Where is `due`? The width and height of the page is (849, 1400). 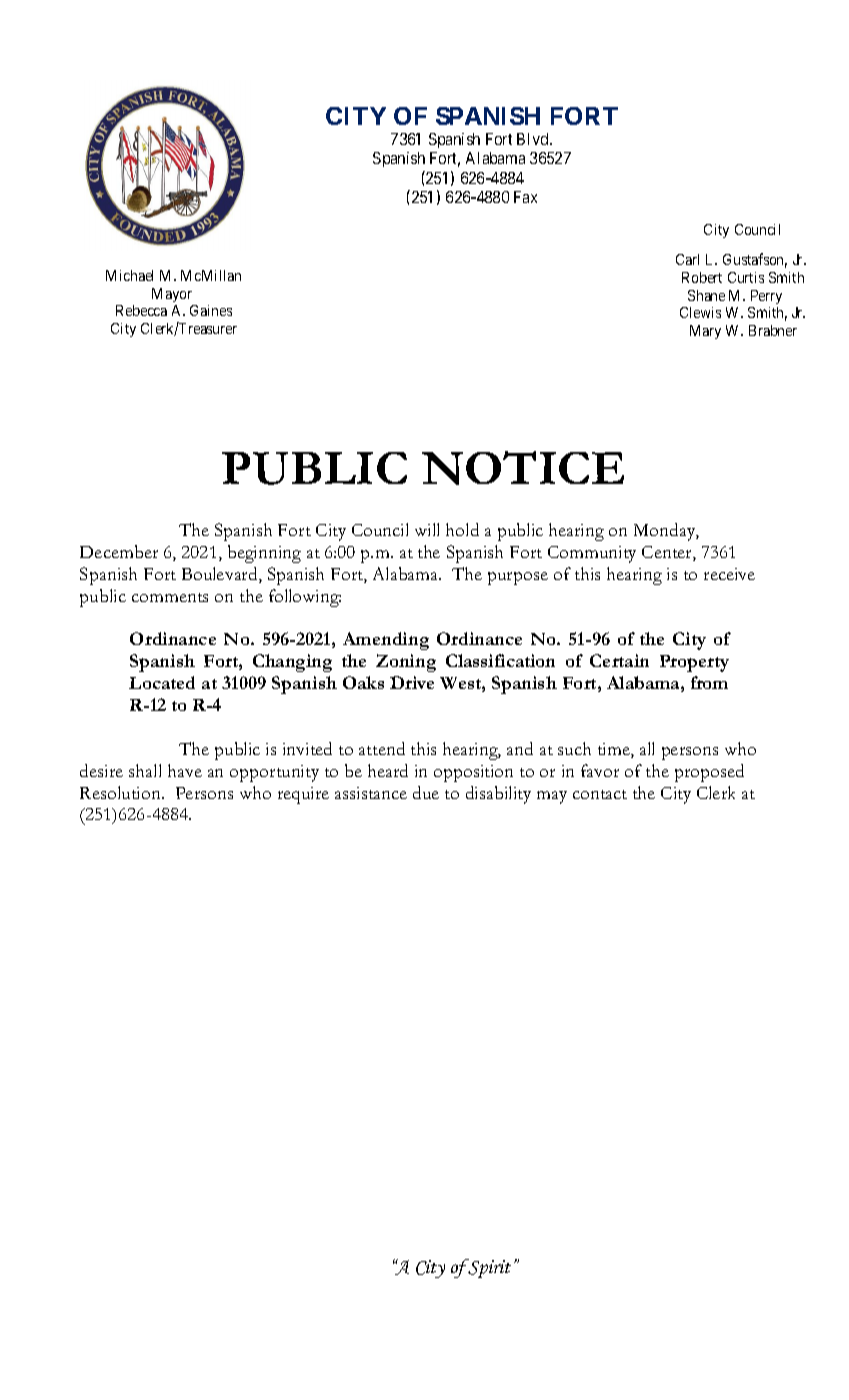 due is located at coordinates (426, 792).
